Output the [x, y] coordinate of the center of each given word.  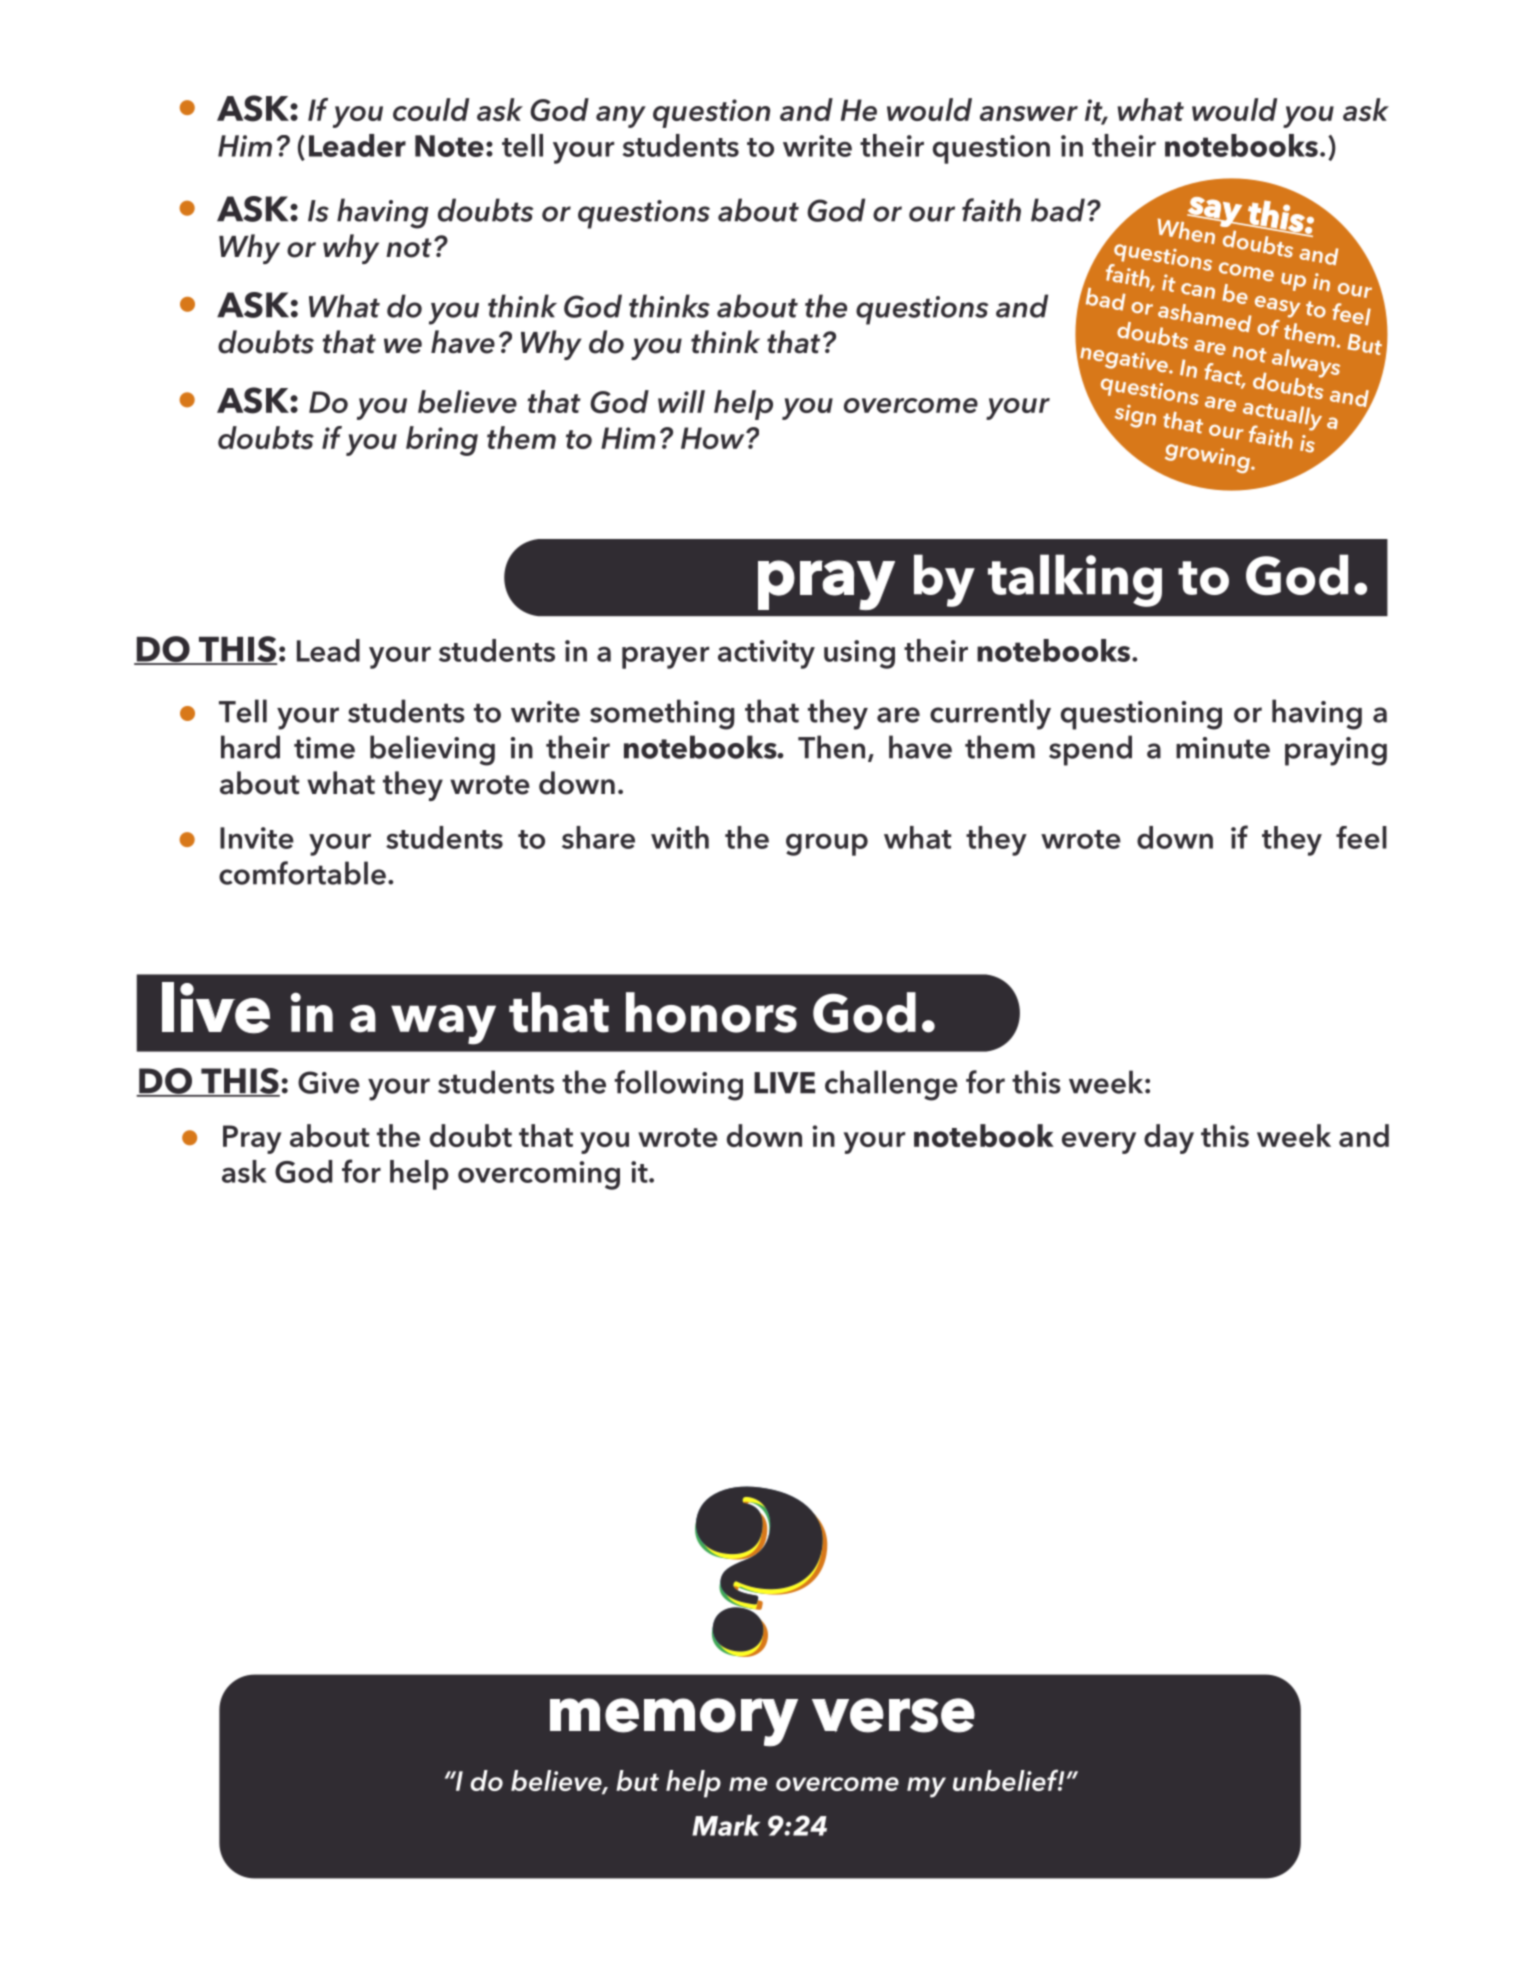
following [678, 1085]
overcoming [539, 1175]
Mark [726, 1825]
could [431, 109]
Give [329, 1082]
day [1169, 1139]
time [324, 748]
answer [1029, 114]
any [621, 117]
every [1099, 1143]
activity [766, 654]
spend [1090, 750]
